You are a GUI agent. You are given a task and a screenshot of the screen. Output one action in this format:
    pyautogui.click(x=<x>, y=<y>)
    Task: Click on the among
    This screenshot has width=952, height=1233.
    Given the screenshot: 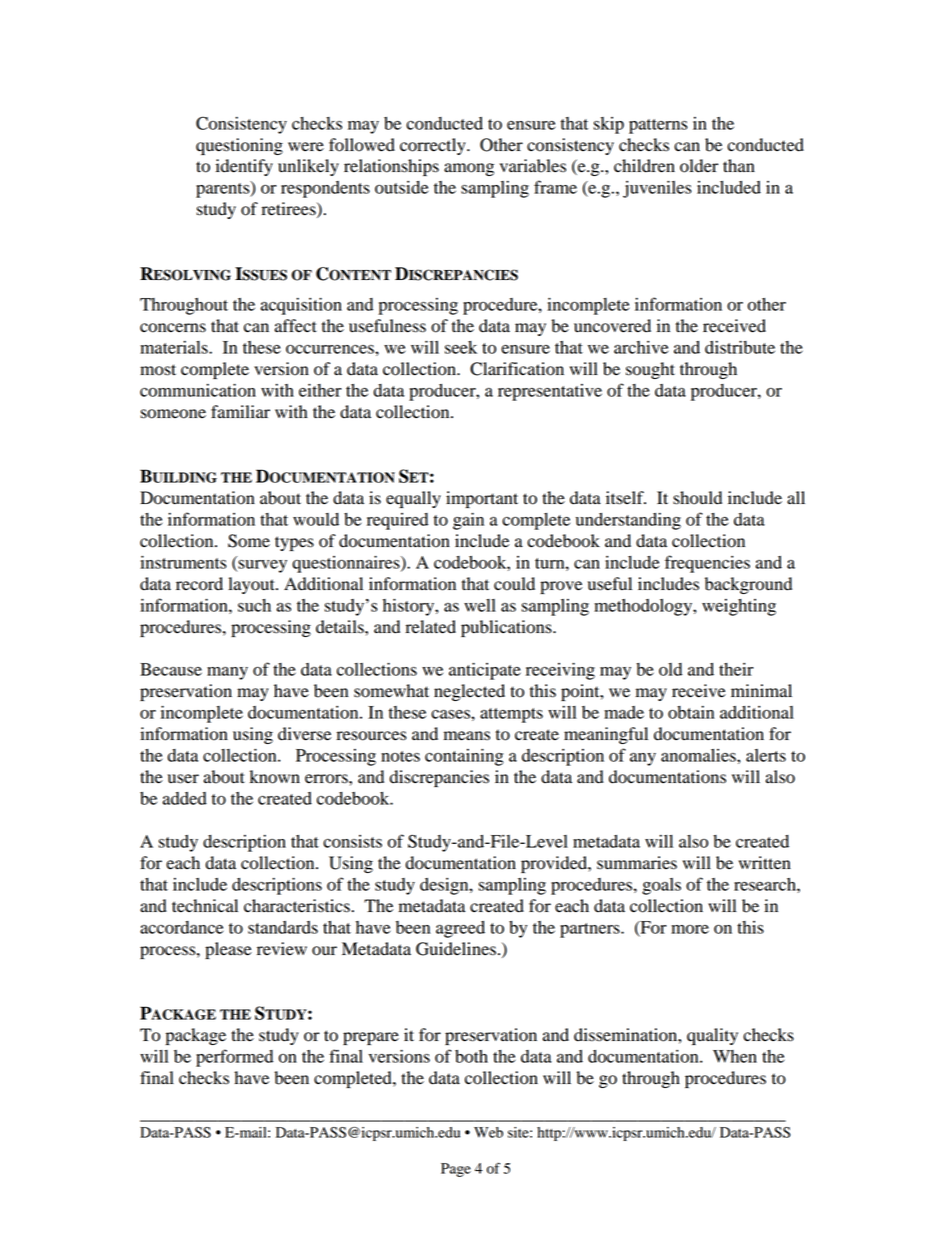 What is the action you would take?
    pyautogui.click(x=469, y=169)
